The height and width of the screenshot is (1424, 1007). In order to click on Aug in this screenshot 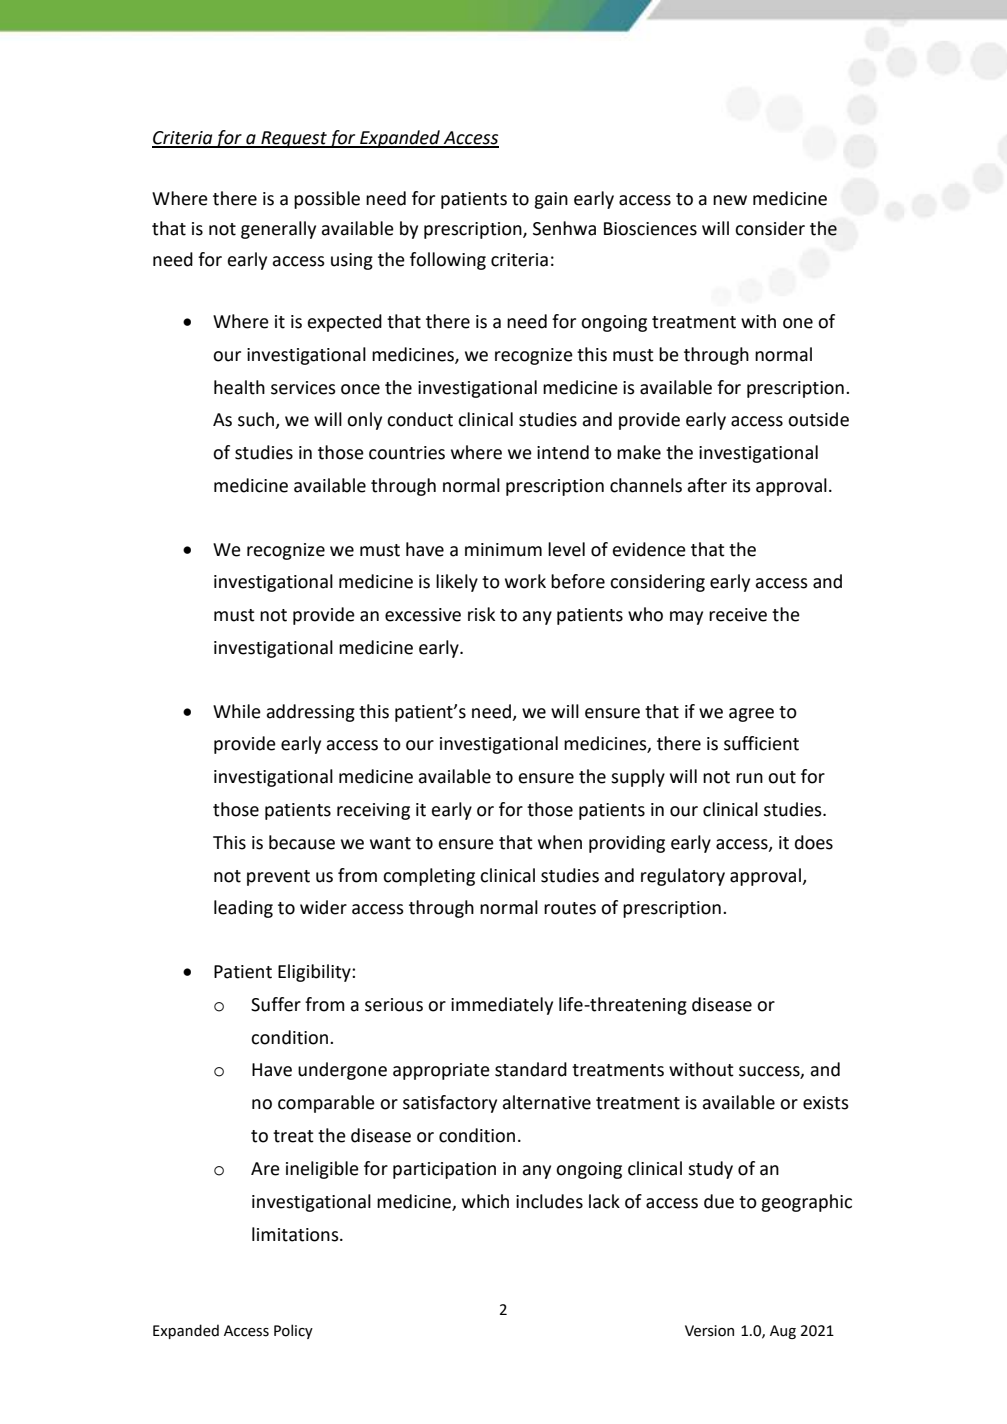, I will do `click(783, 1332)`.
